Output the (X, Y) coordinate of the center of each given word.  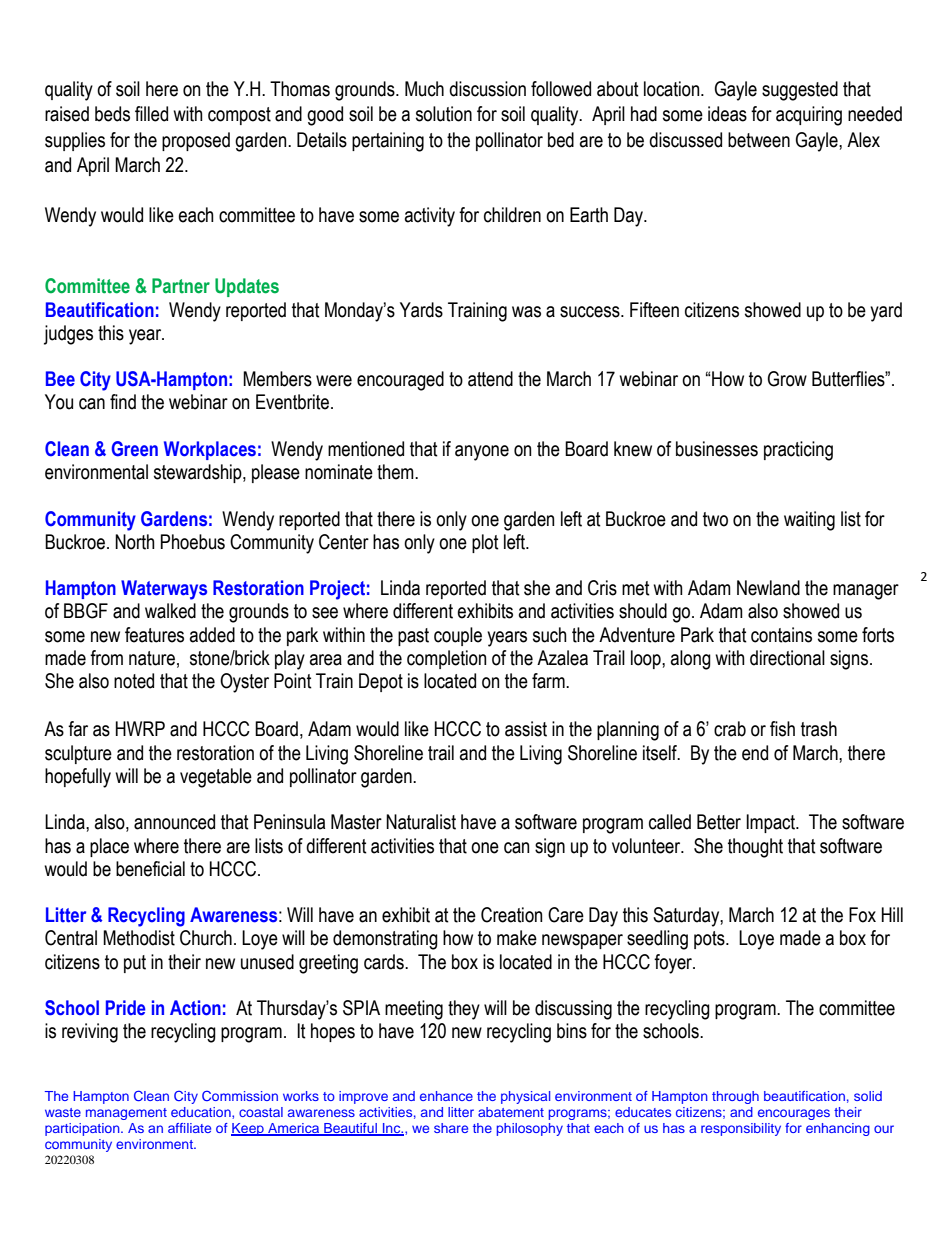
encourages (794, 1114)
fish (782, 729)
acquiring (809, 116)
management (126, 1114)
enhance (446, 1096)
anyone (482, 453)
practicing (798, 451)
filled (151, 114)
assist (526, 729)
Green (135, 449)
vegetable (216, 778)
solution (444, 114)
